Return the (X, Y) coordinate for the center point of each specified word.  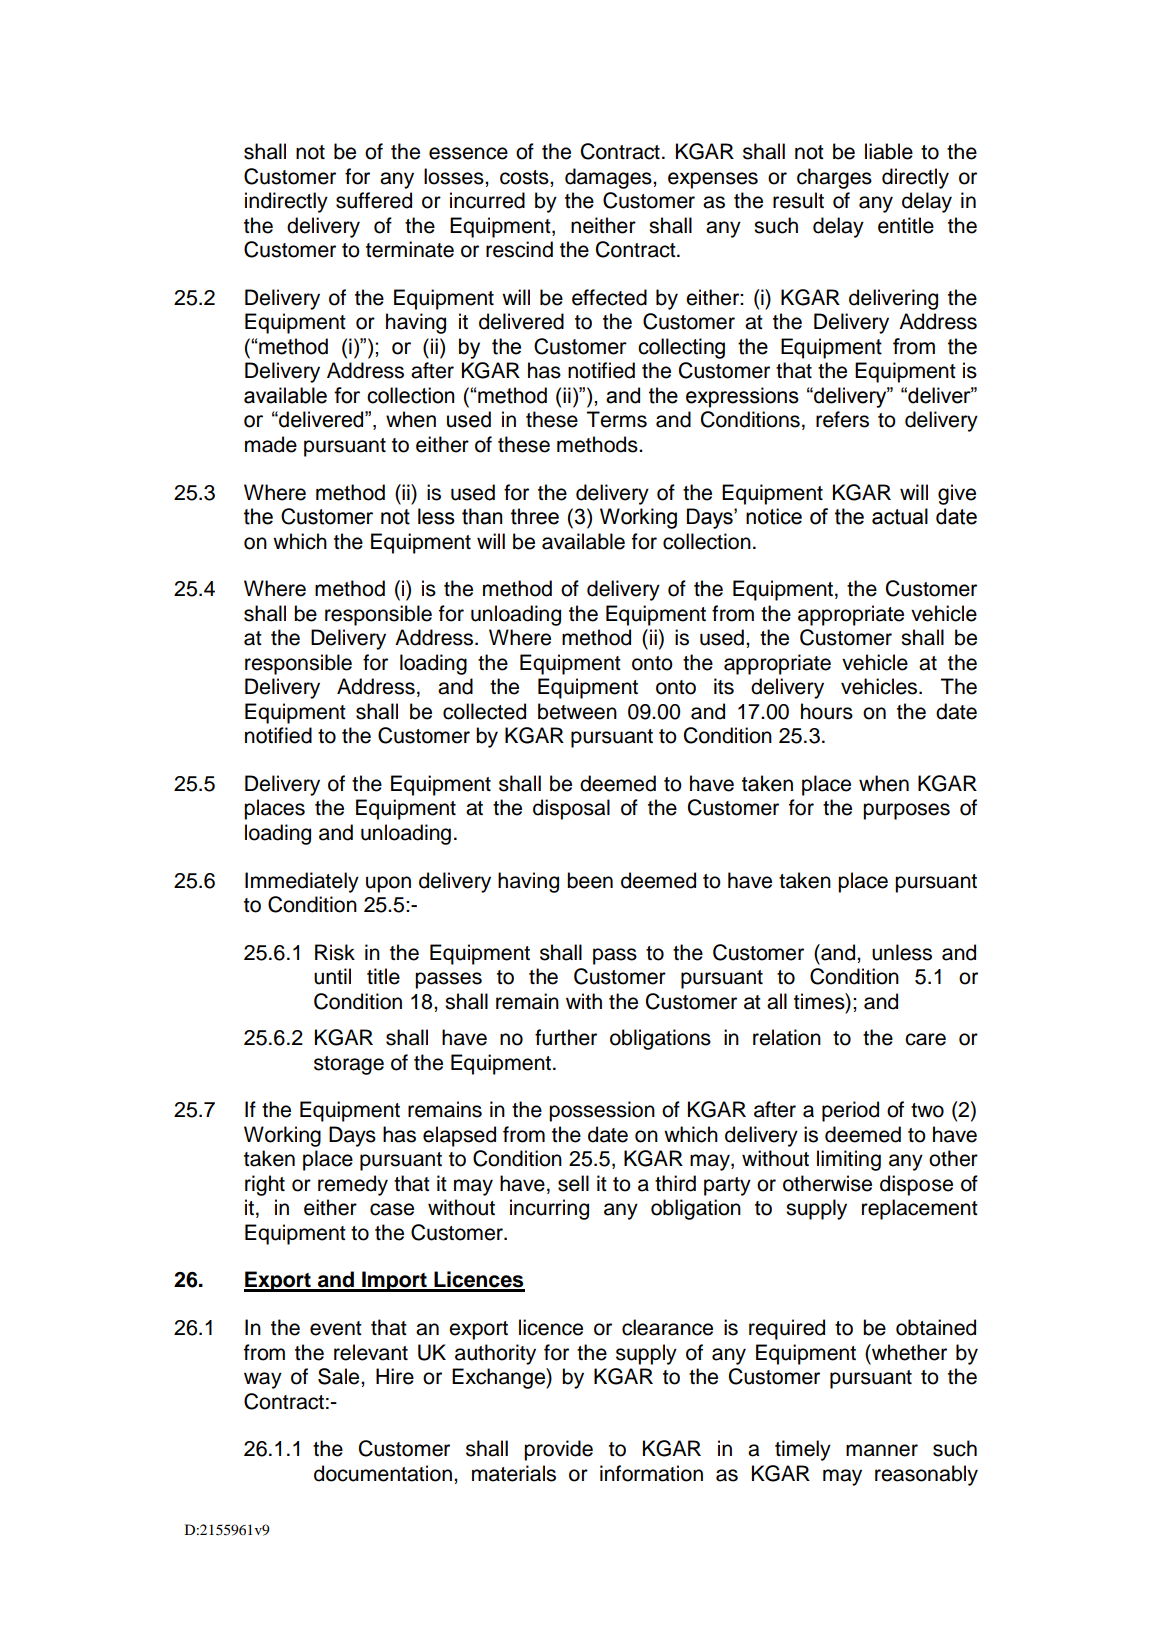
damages (609, 178)
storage (349, 1065)
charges (834, 178)
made (271, 444)
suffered (374, 200)
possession (602, 1111)
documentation (383, 1473)
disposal (571, 809)
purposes (906, 811)
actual (900, 516)
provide (558, 1450)
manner (882, 1450)
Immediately (302, 882)
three (535, 516)
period (850, 1111)
